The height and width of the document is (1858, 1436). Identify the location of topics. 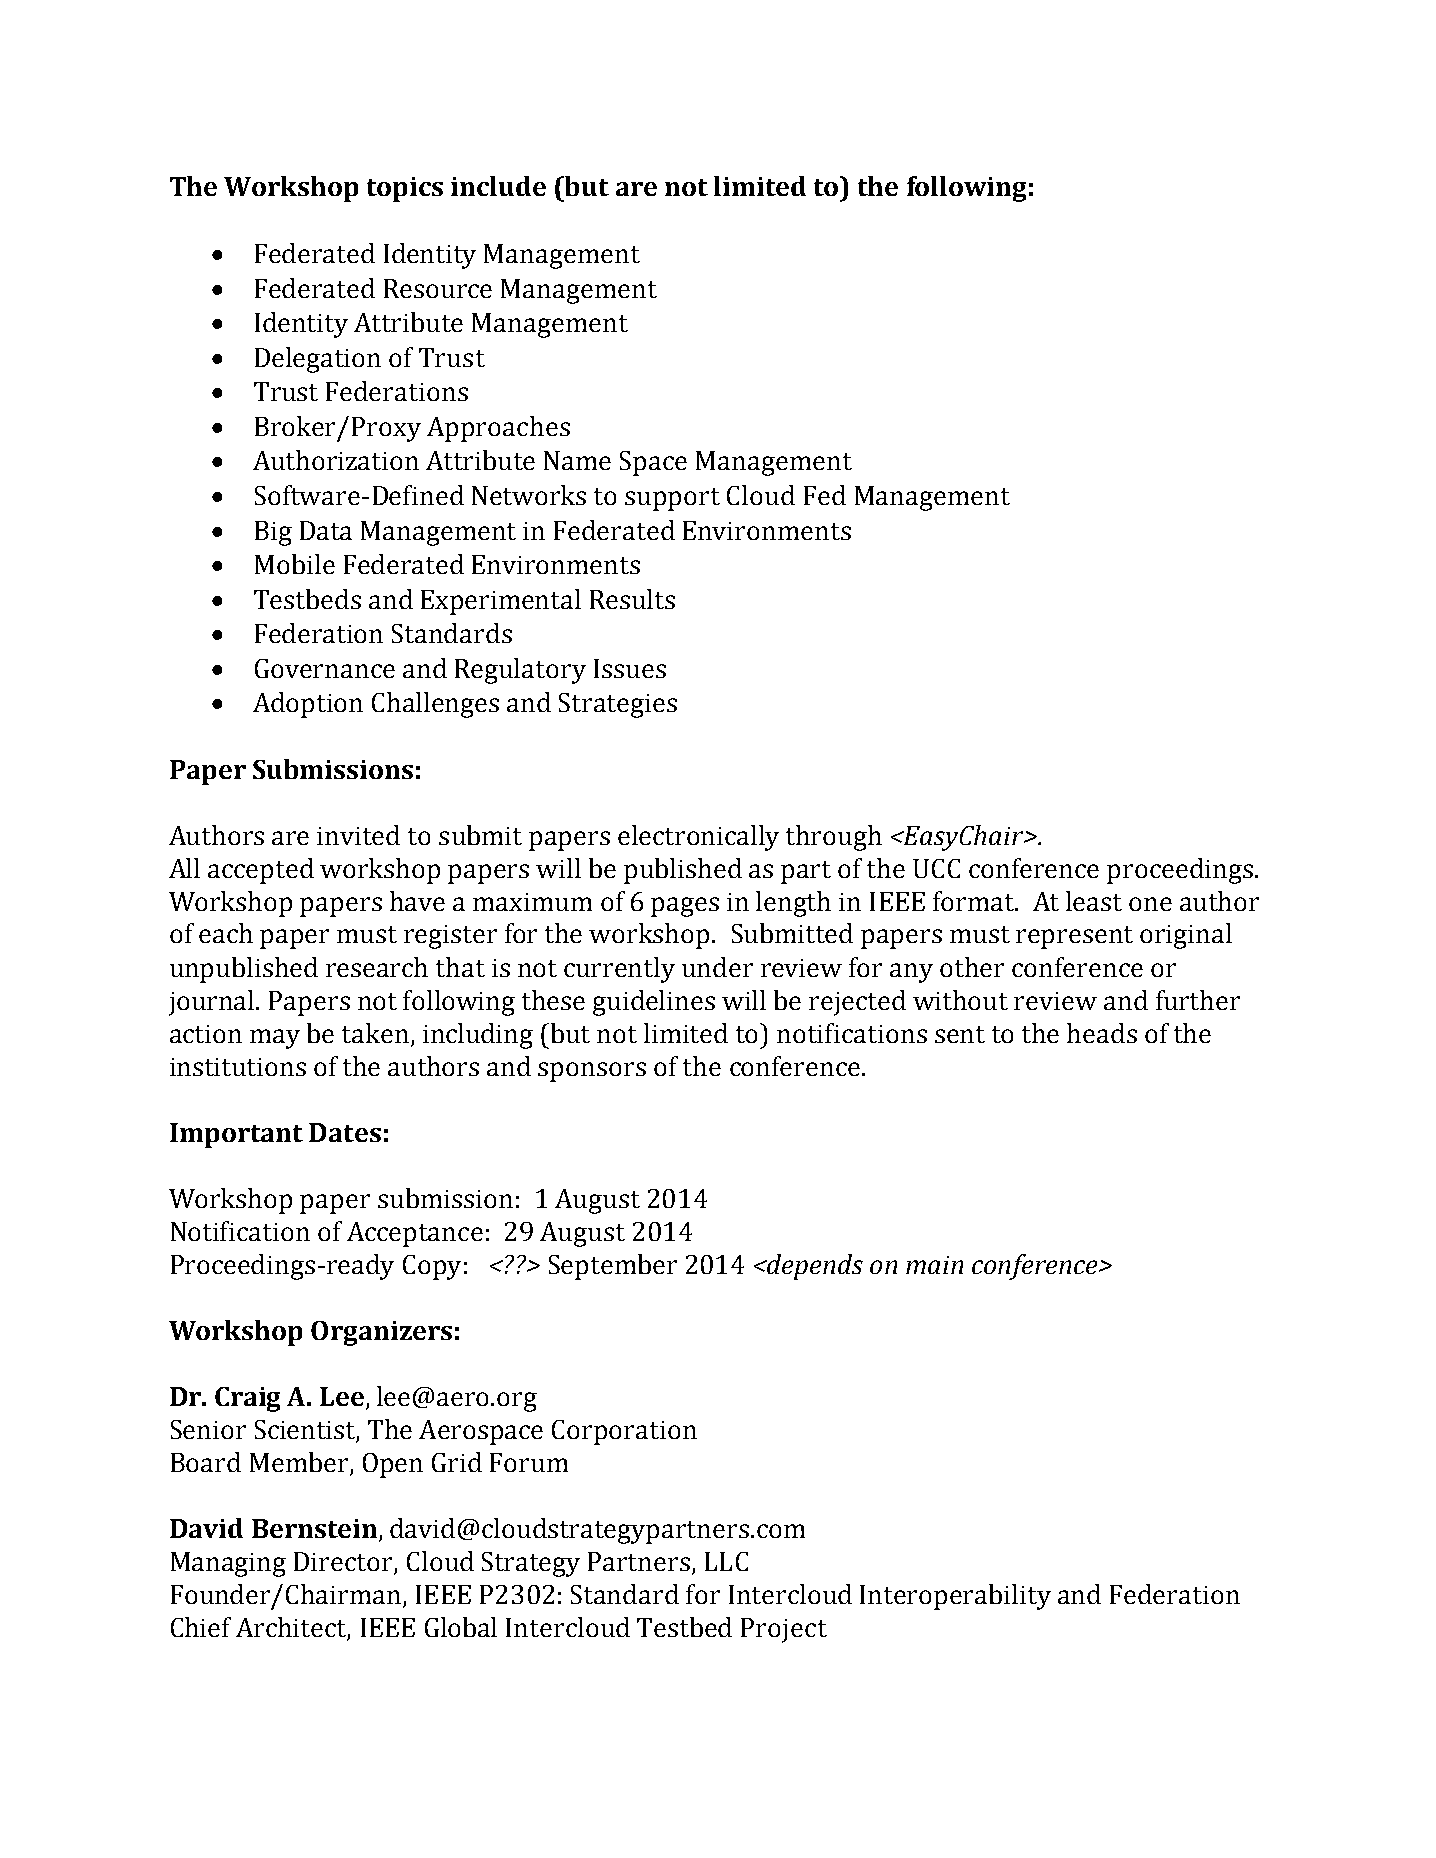
(405, 189).
